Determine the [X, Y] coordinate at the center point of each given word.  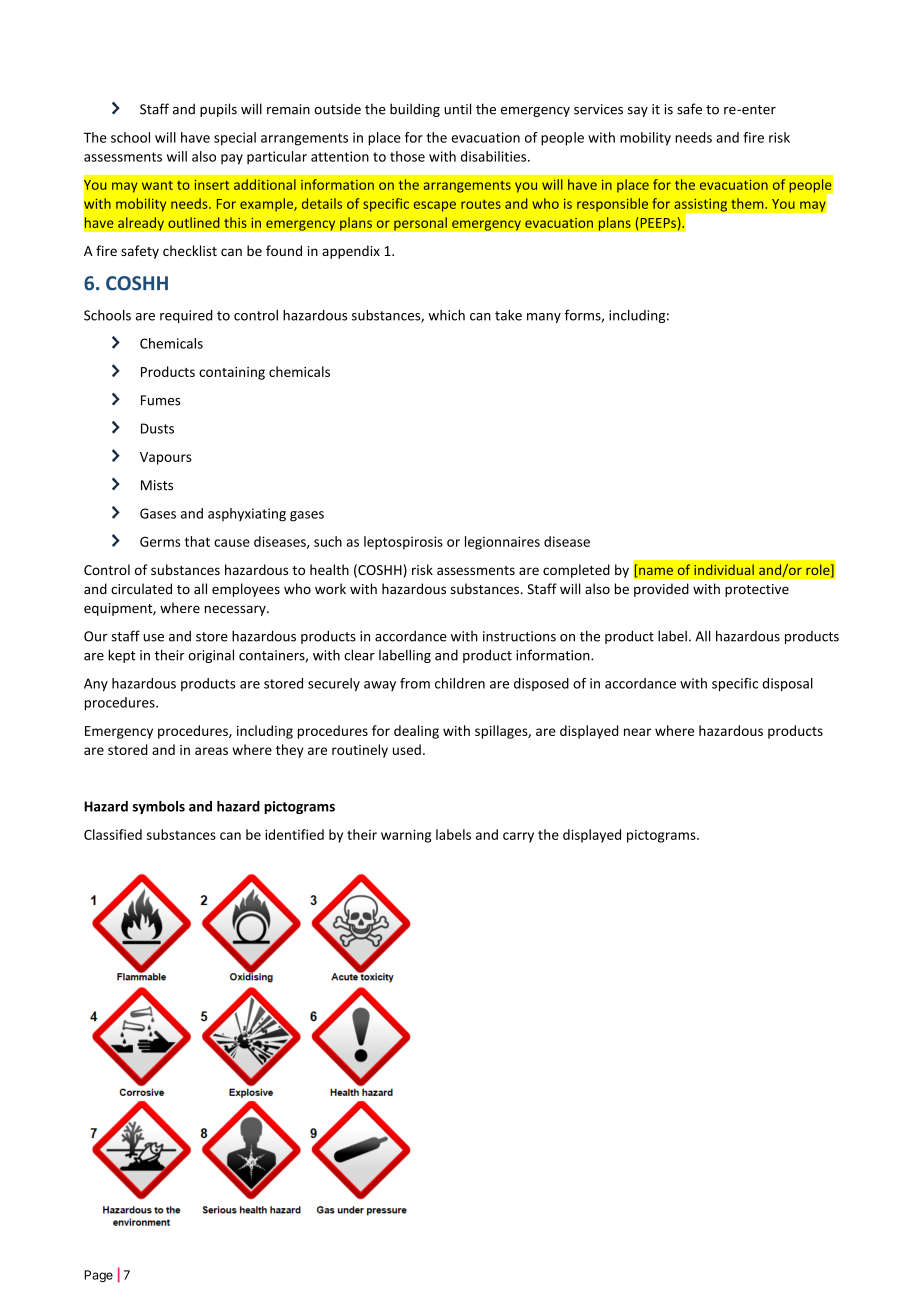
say [638, 112]
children [460, 683]
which [447, 315]
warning [406, 836]
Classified [113, 834]
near [637, 732]
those [407, 156]
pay [232, 159]
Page [98, 1276]
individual [724, 569]
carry [518, 837]
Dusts [157, 428]
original [211, 656]
